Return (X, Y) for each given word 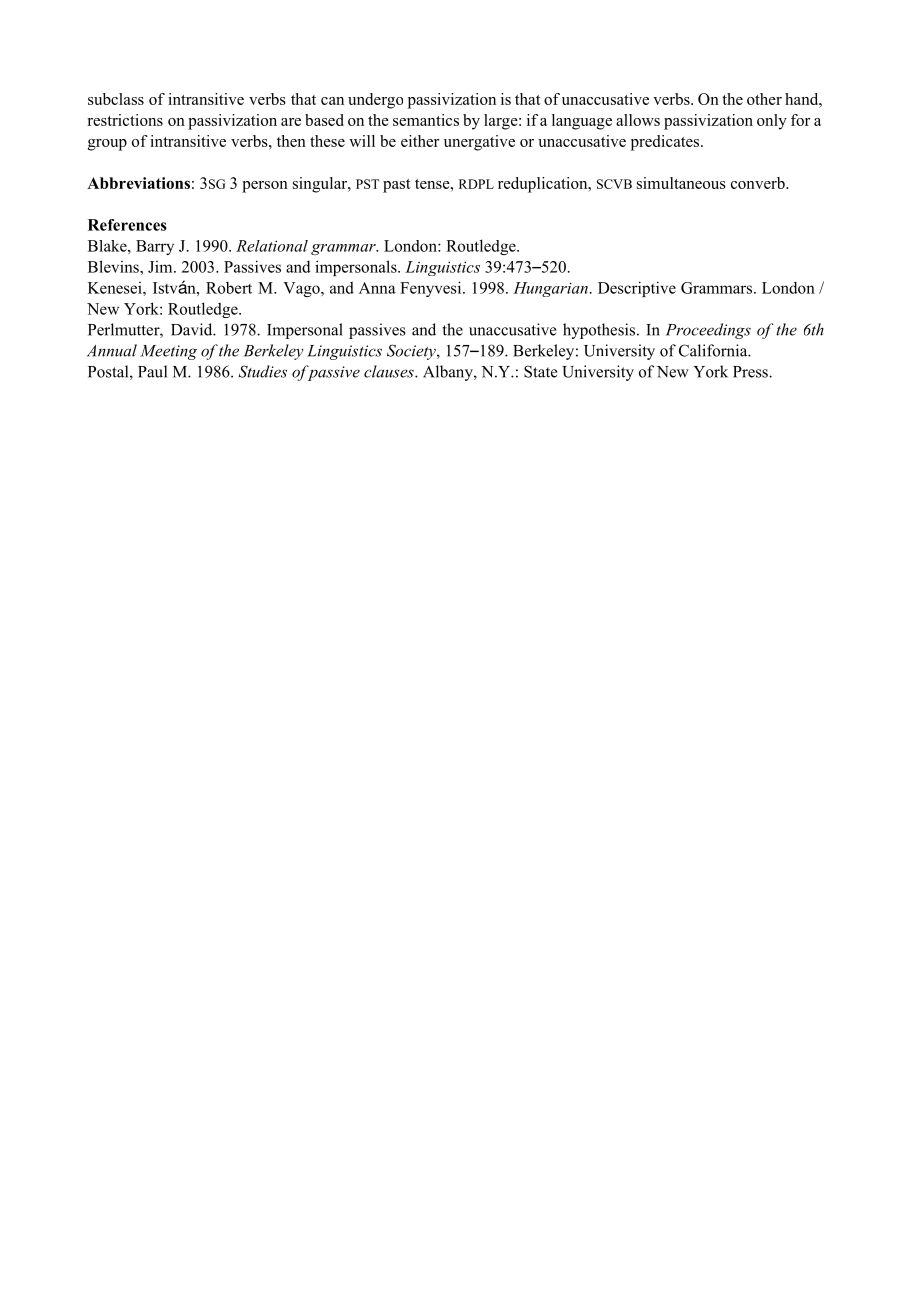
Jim (161, 267)
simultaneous (681, 183)
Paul (152, 371)
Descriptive (637, 289)
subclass (116, 99)
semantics (426, 120)
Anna (377, 288)
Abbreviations (138, 183)
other (764, 99)
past (397, 186)
